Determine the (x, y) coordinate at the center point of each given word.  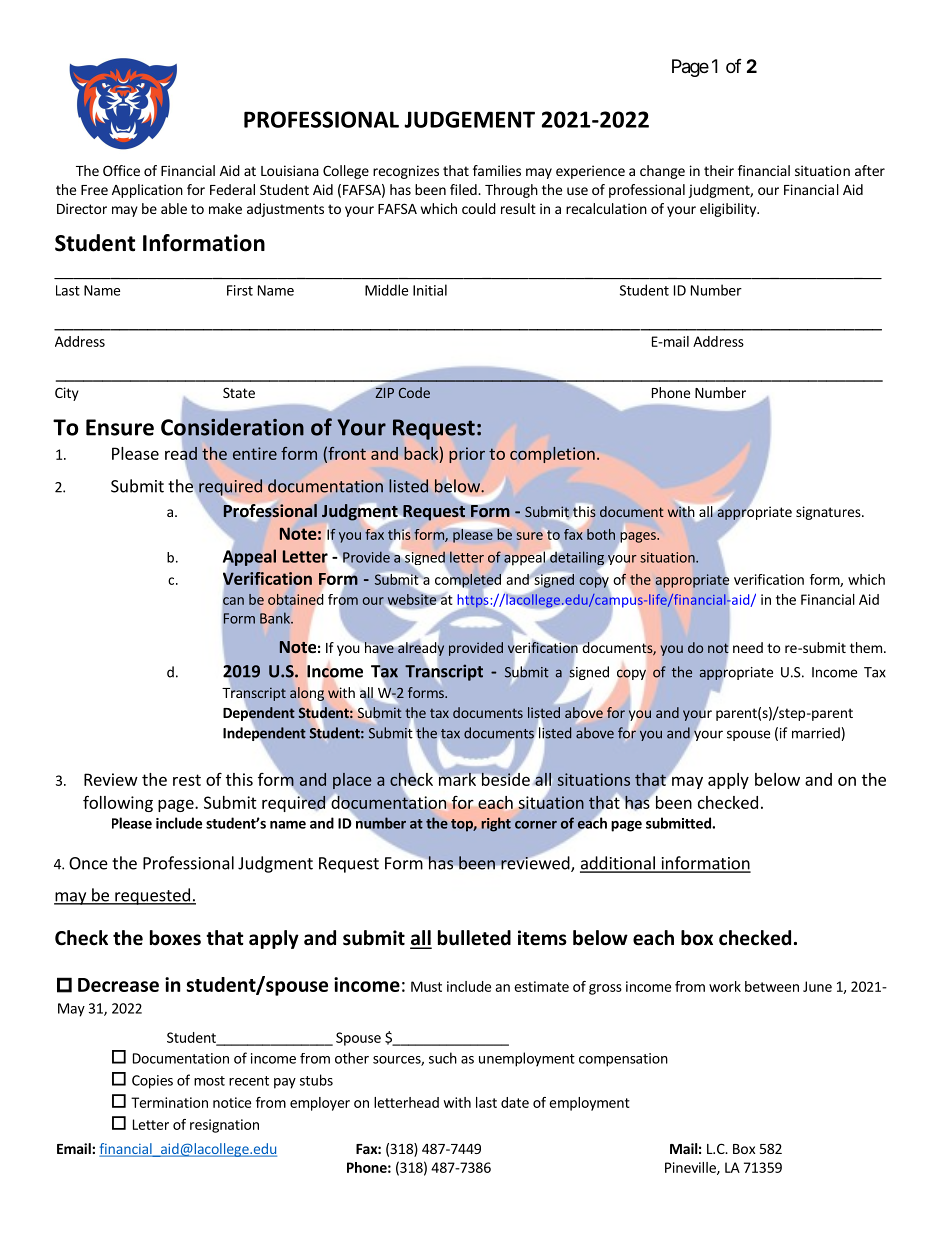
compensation (623, 1060)
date (515, 1102)
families (497, 170)
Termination (169, 1102)
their (719, 170)
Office (121, 170)
